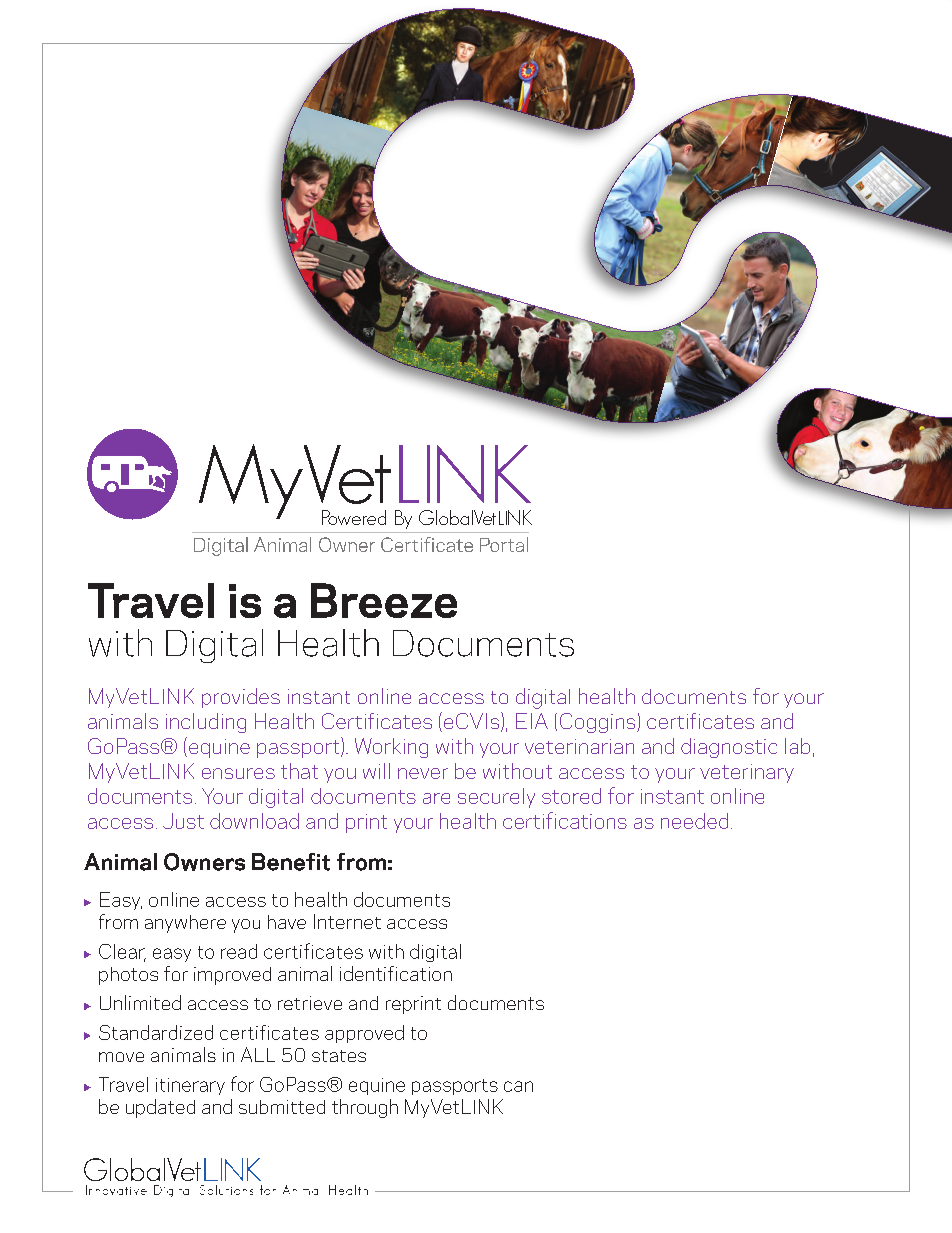 The width and height of the document is (952, 1233). What do you see at coordinates (729, 748) in the document?
I see `diagnostic` at bounding box center [729, 748].
